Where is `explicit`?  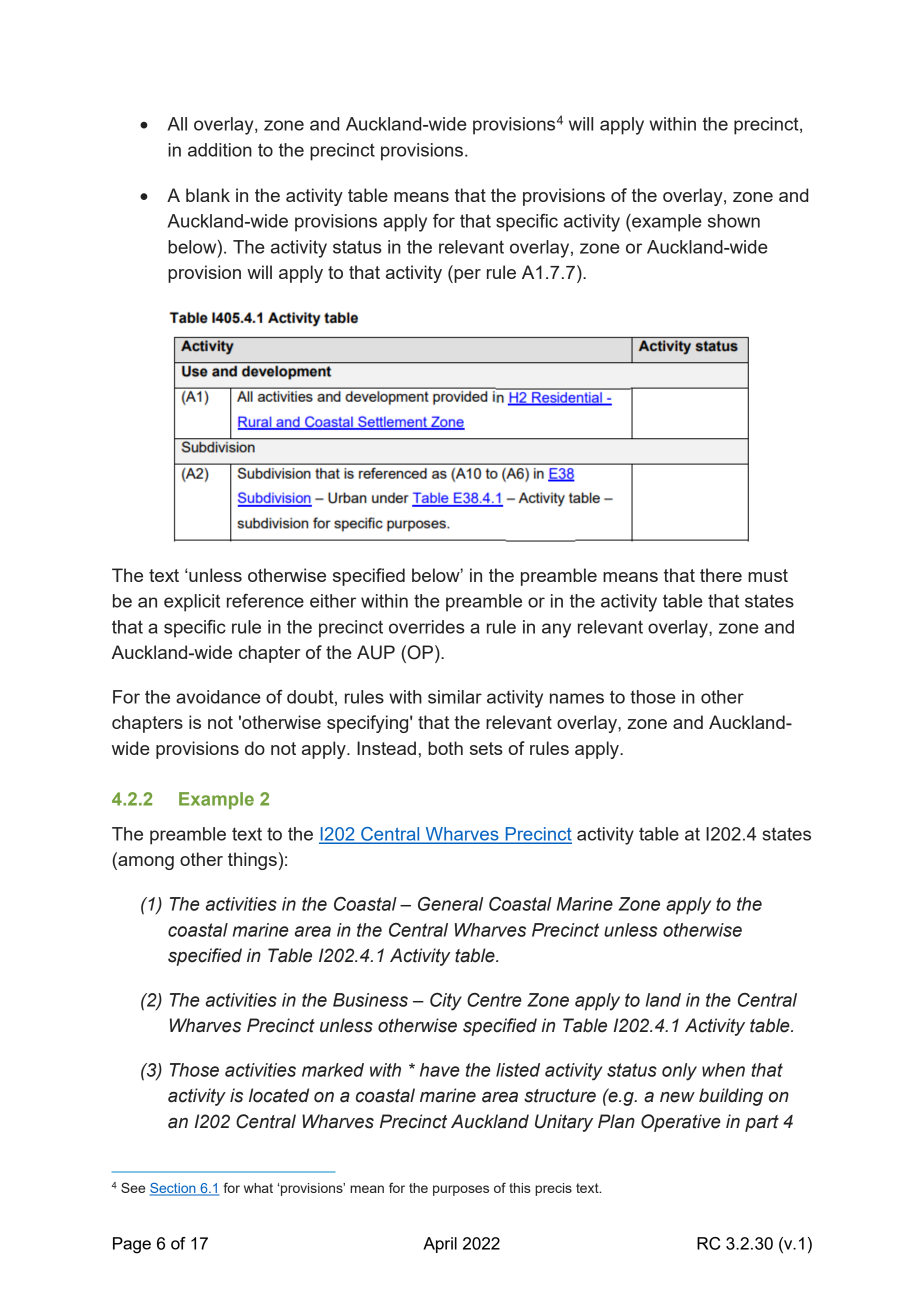
explicit is located at coordinates (192, 603).
